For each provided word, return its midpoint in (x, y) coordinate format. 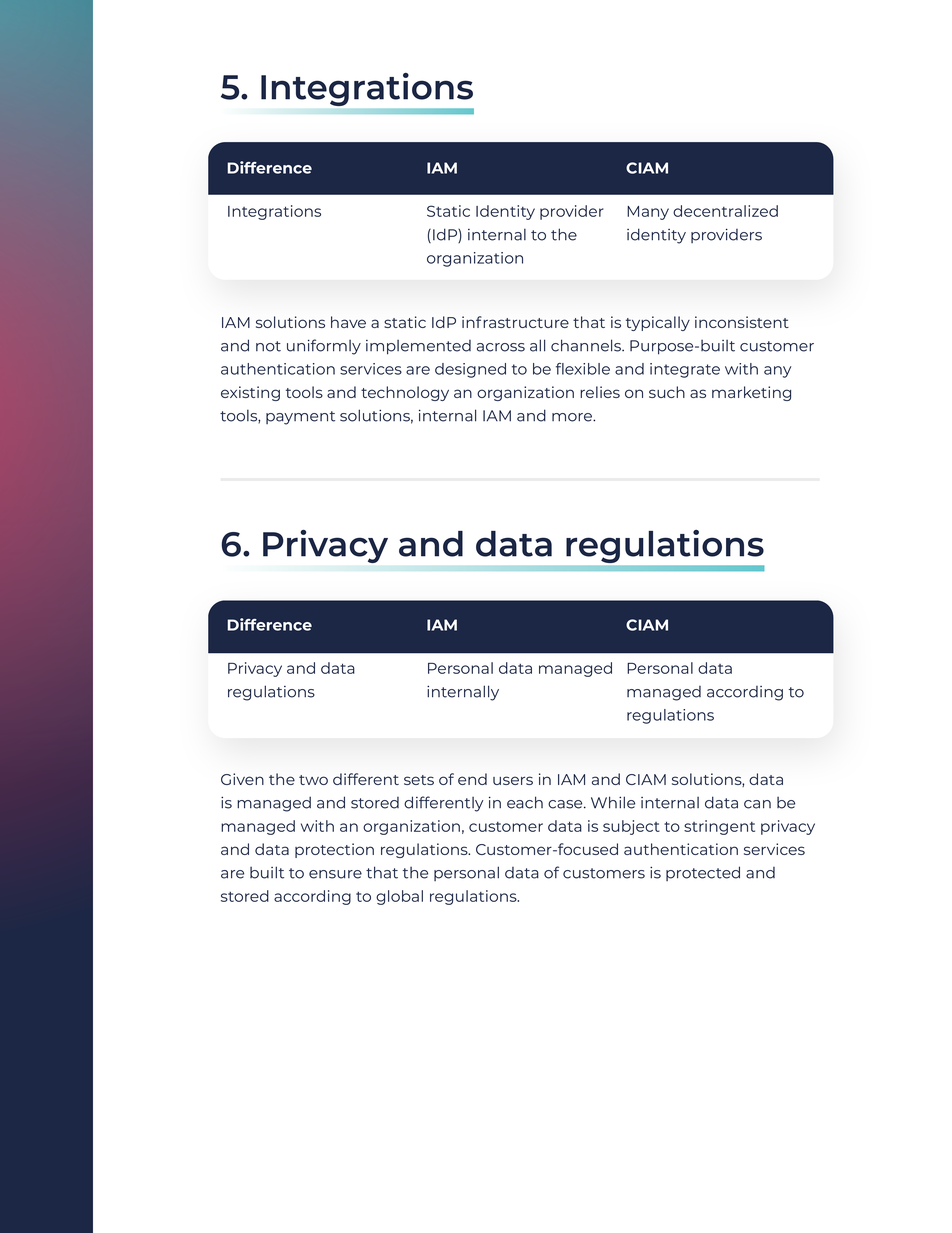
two (313, 780)
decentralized (725, 211)
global (399, 897)
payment (300, 418)
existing (250, 393)
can (757, 804)
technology (405, 393)
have (348, 322)
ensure (335, 874)
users (513, 780)
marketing (751, 393)
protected (703, 873)
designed (470, 370)
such (667, 392)
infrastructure (515, 322)
